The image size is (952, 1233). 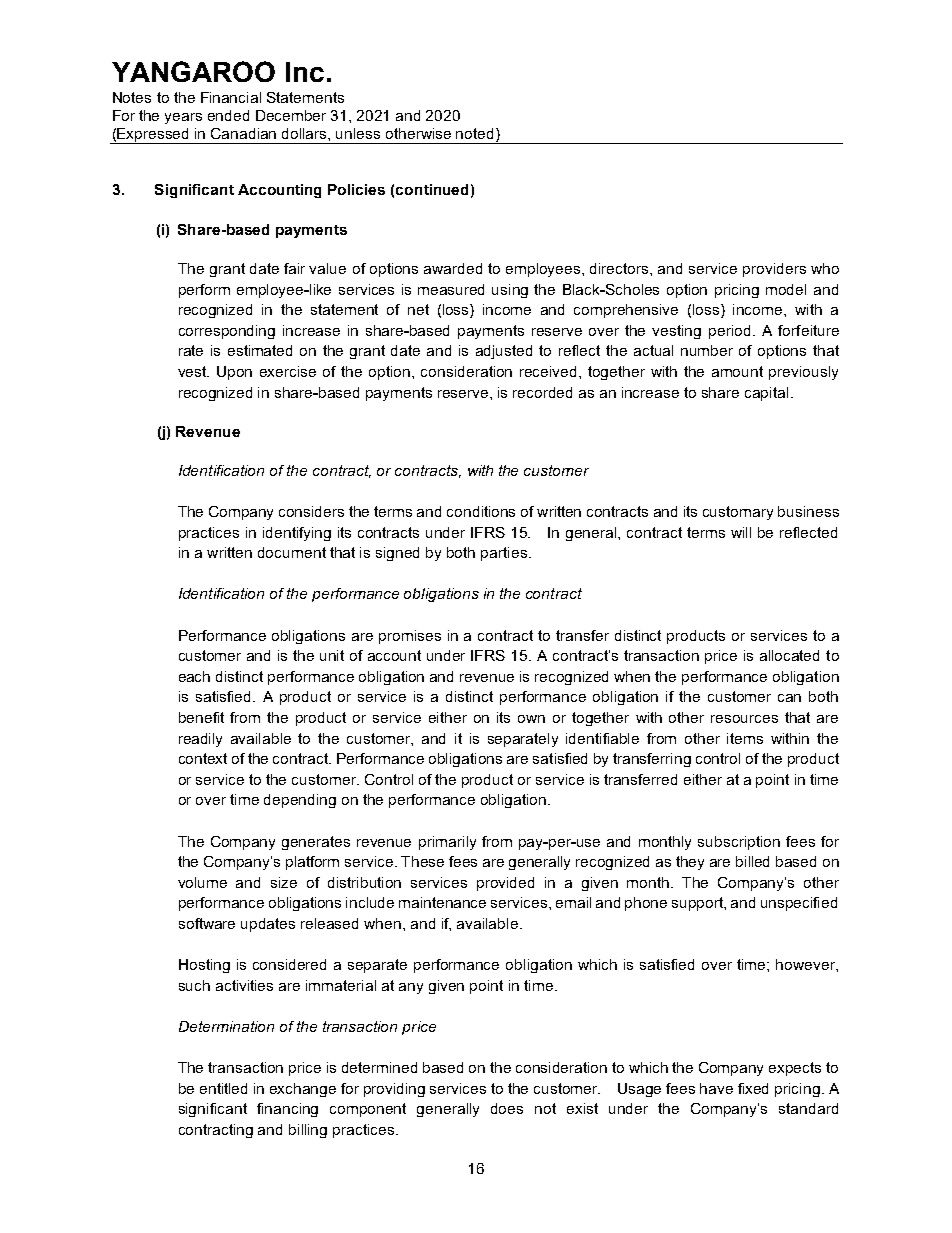 What do you see at coordinates (507, 1108) in the screenshot?
I see `does` at bounding box center [507, 1108].
